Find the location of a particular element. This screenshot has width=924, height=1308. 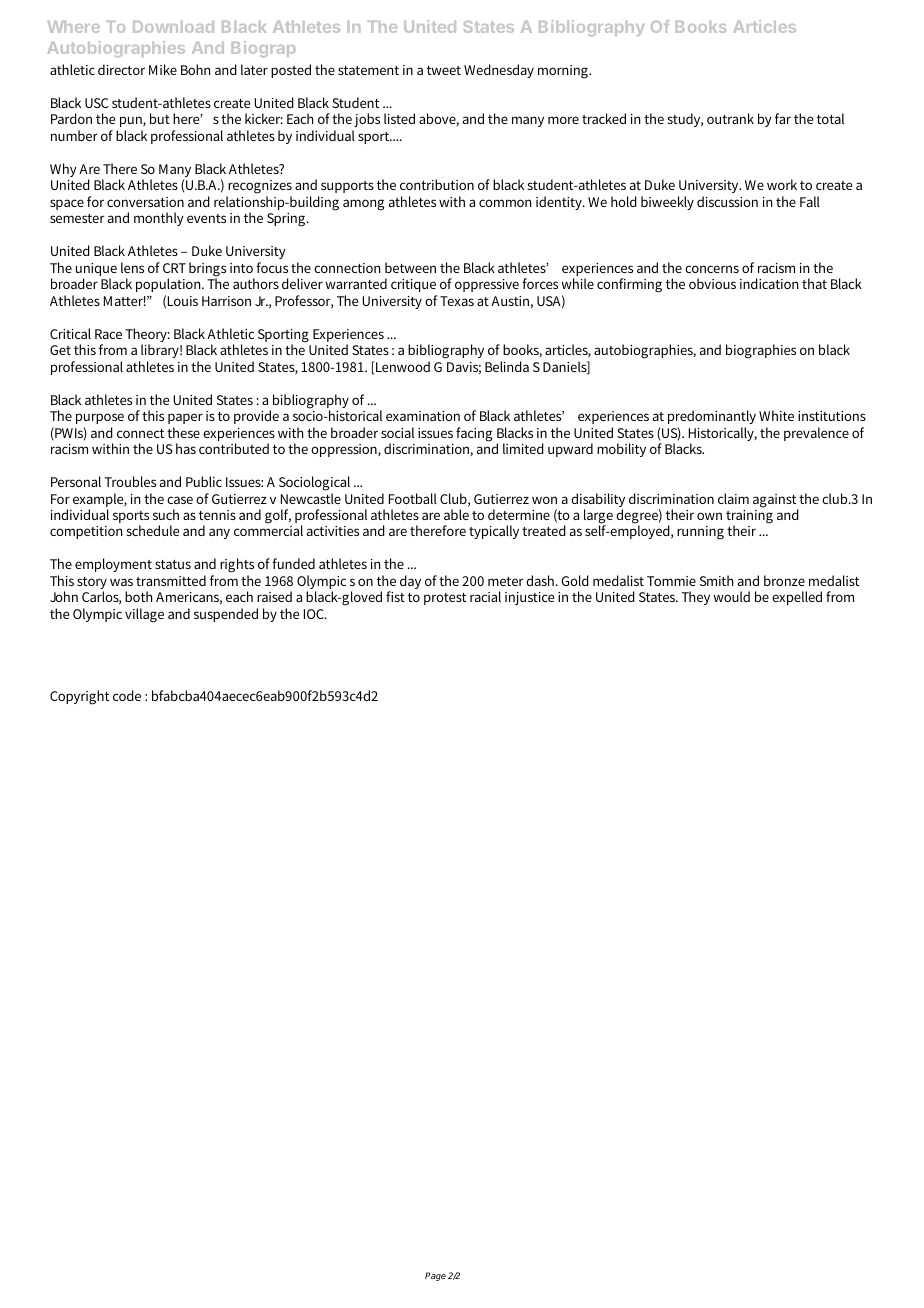

outrank is located at coordinates (730, 118).
